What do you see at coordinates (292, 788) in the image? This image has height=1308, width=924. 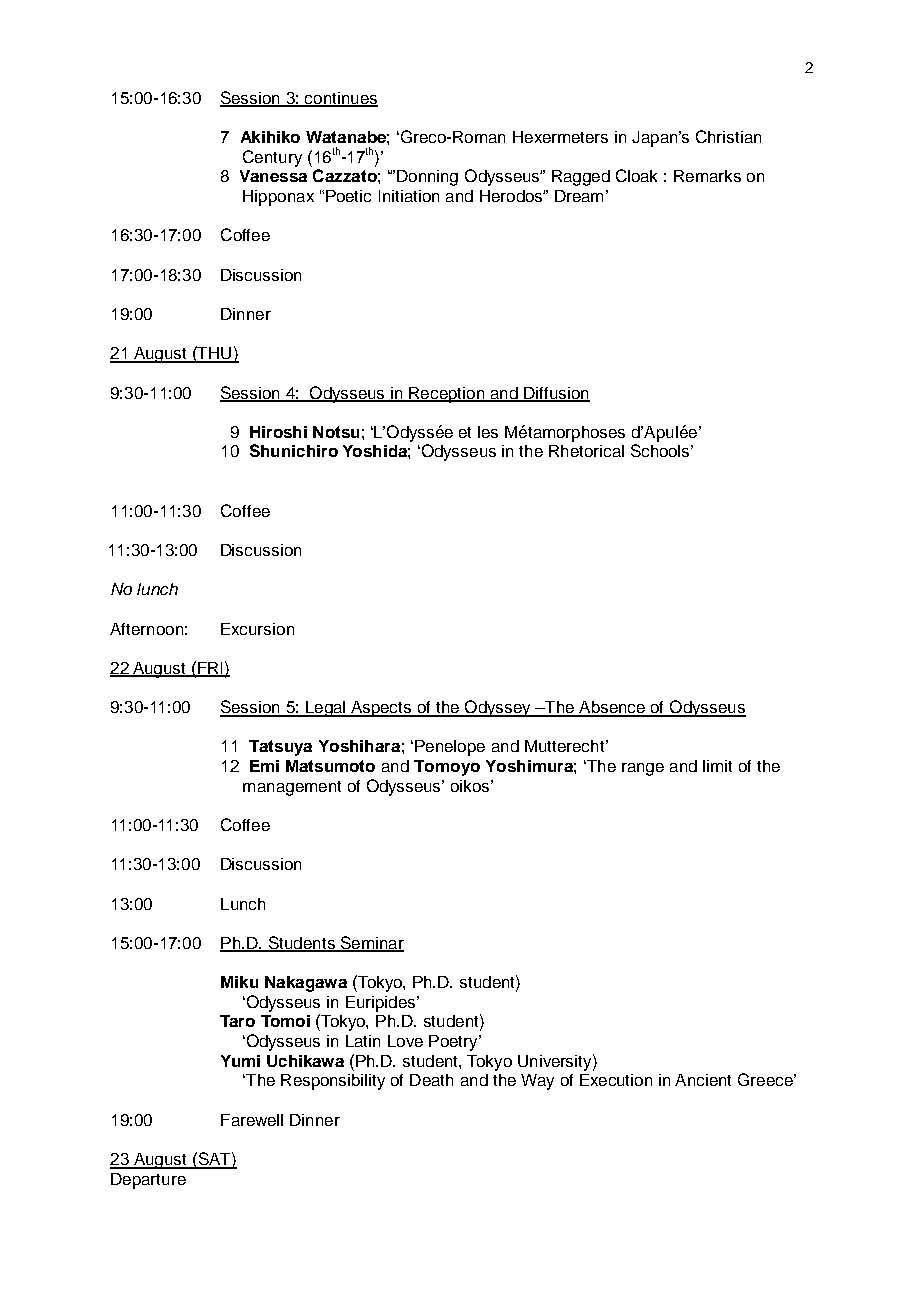 I see `management` at bounding box center [292, 788].
